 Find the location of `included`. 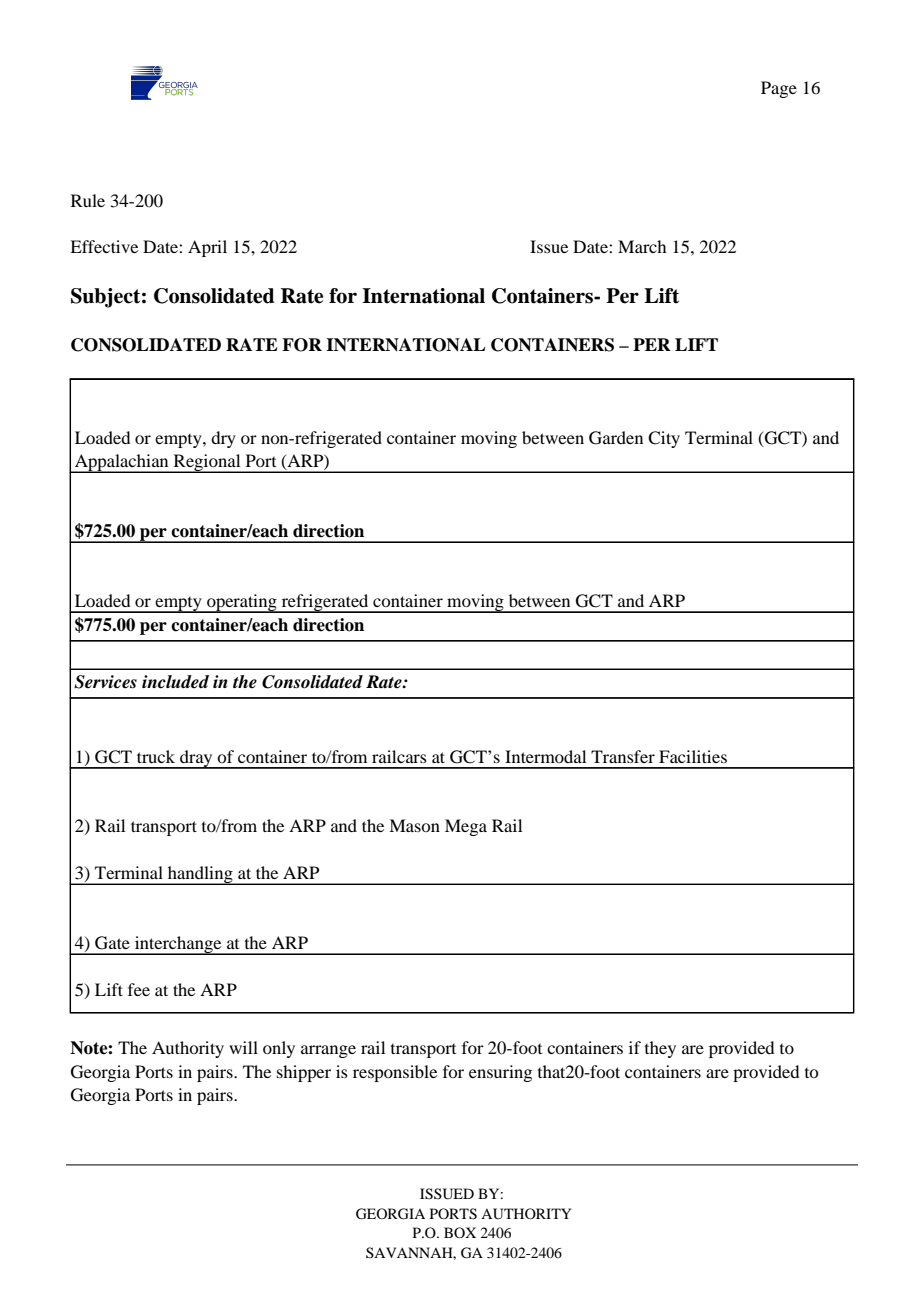

included is located at coordinates (175, 682).
